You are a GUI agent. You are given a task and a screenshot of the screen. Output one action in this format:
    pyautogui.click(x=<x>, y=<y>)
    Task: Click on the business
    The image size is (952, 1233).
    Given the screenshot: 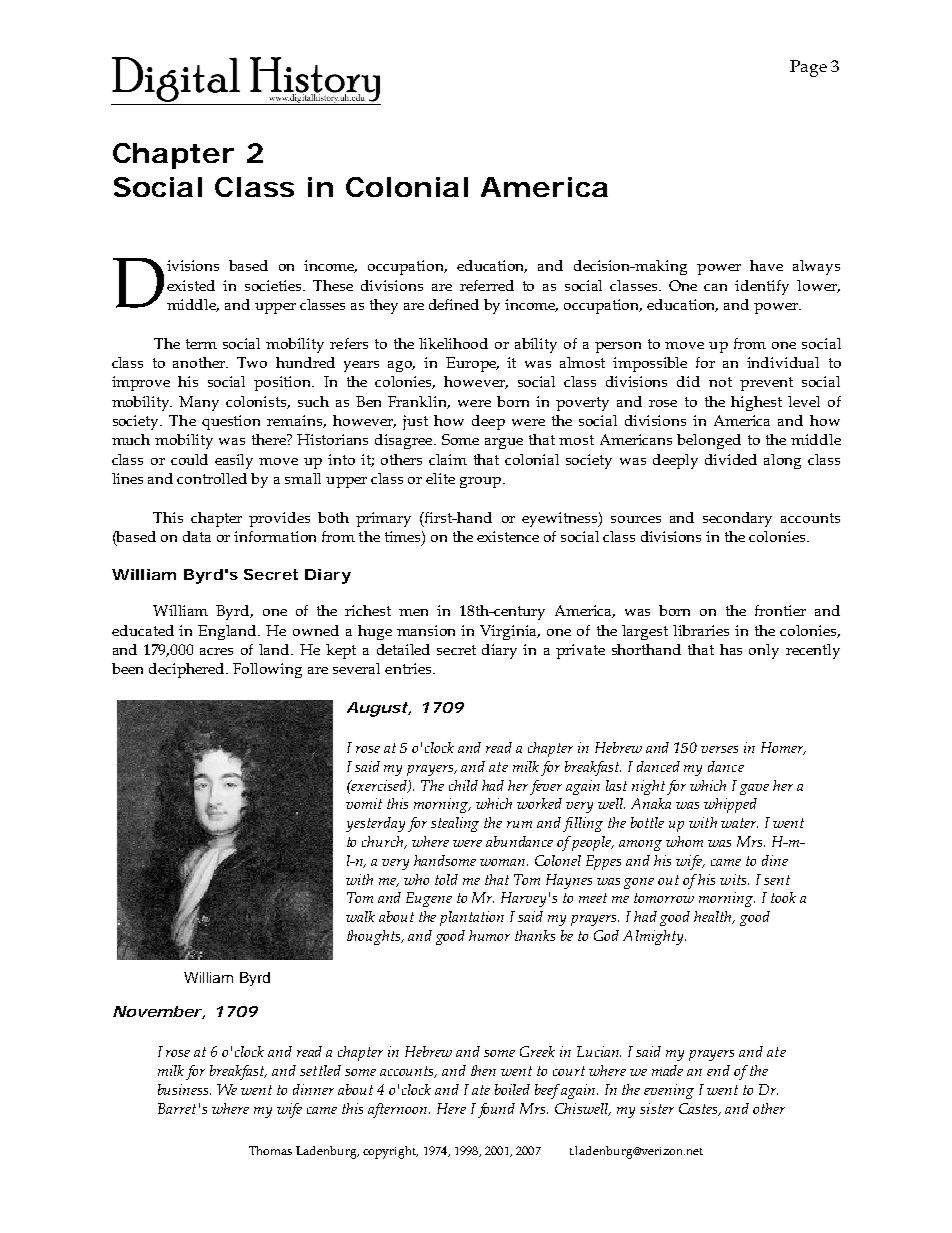 What is the action you would take?
    pyautogui.click(x=184, y=1089)
